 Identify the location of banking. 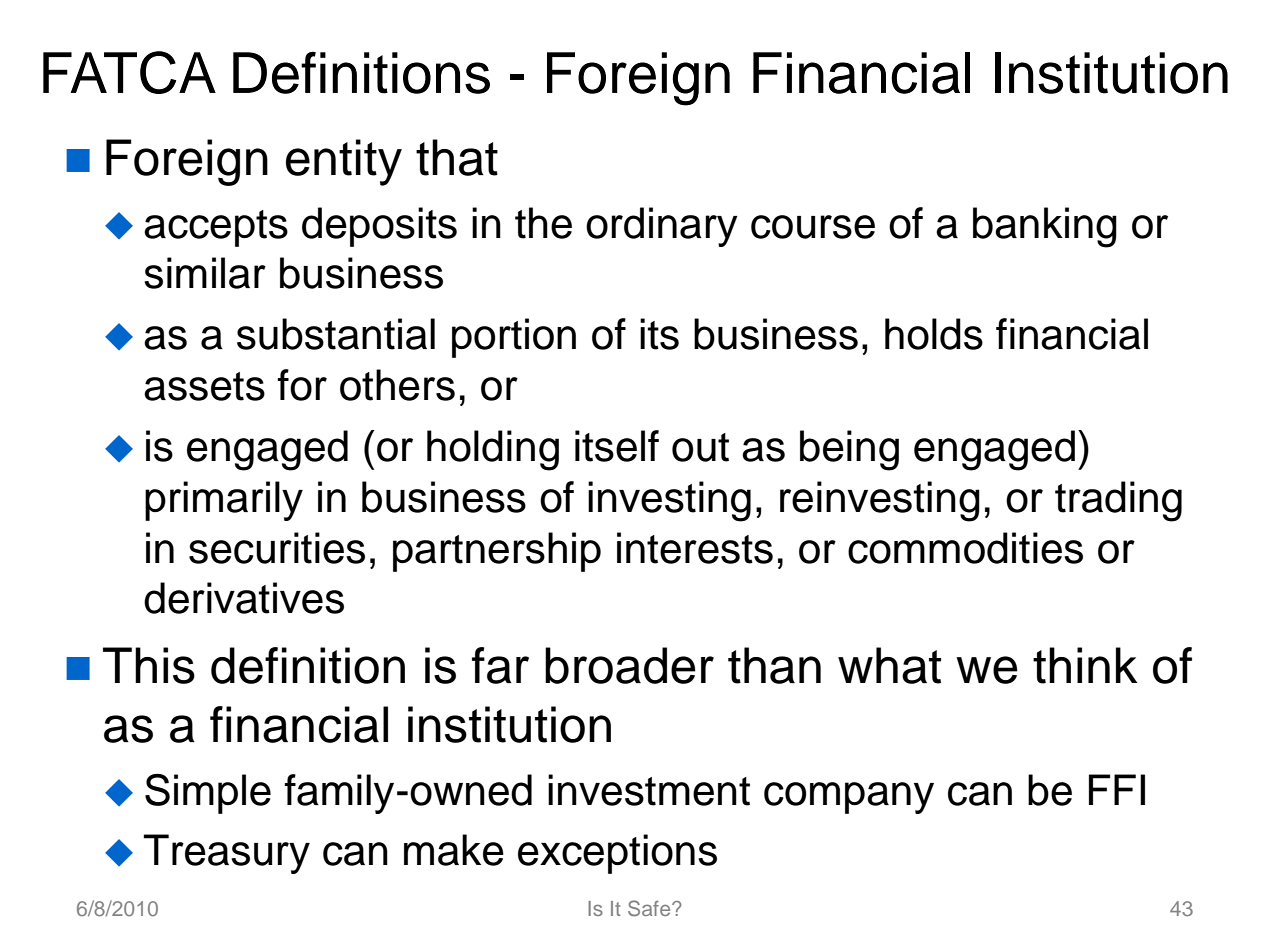
(1045, 227).
